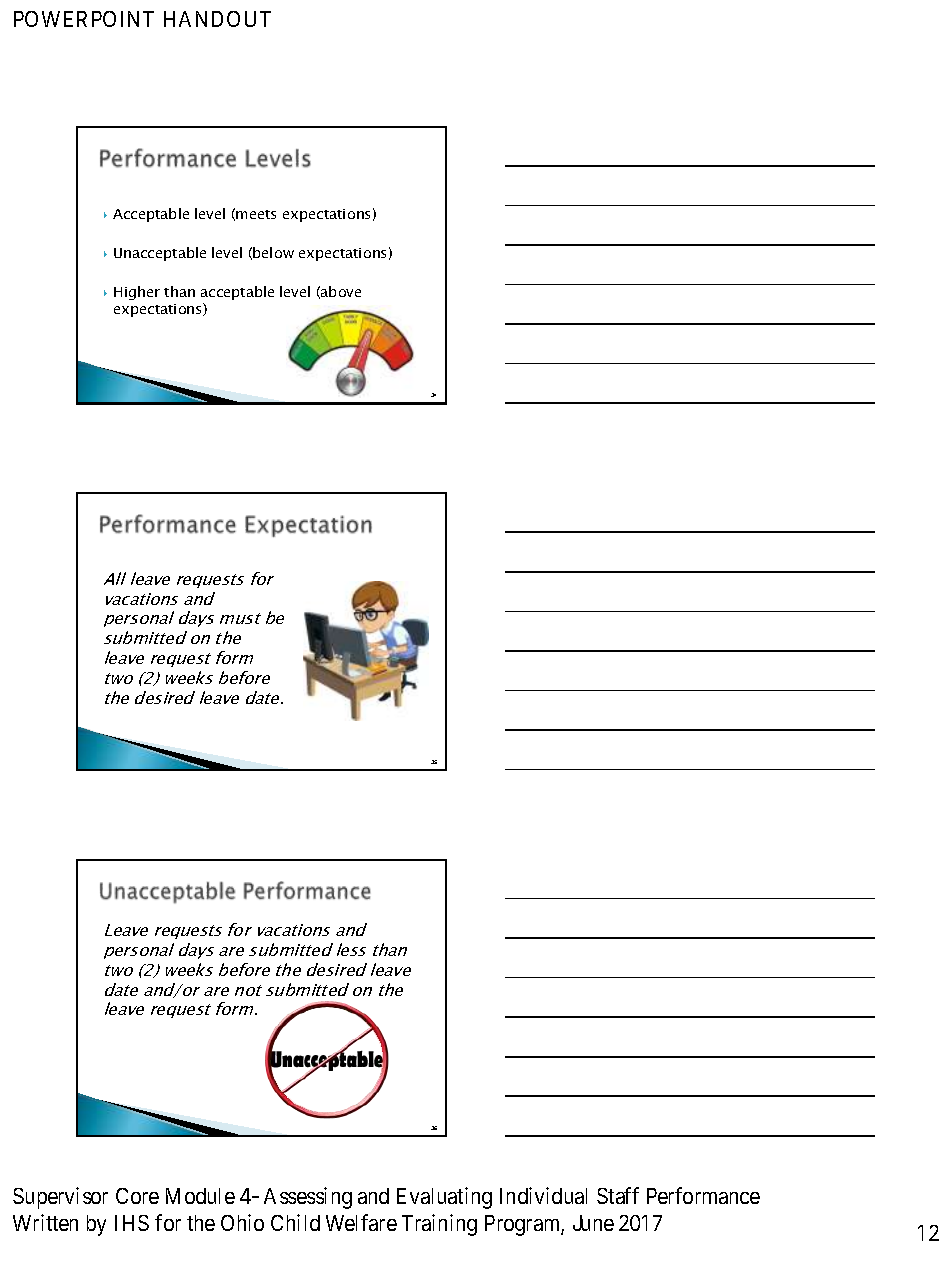  I want to click on below, so click(273, 252).
